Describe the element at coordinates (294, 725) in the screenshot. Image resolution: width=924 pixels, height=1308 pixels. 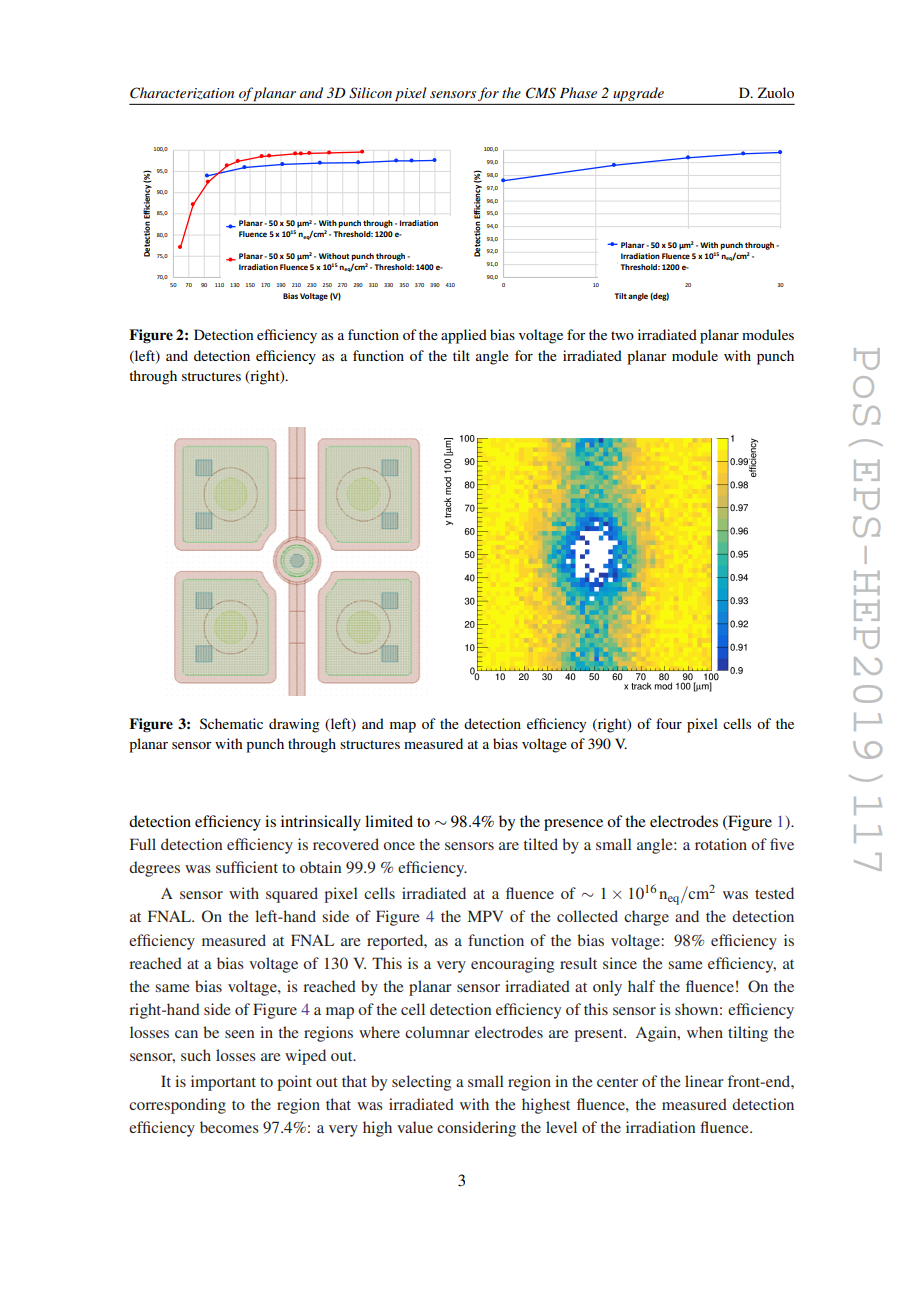
I see `drawing` at that location.
